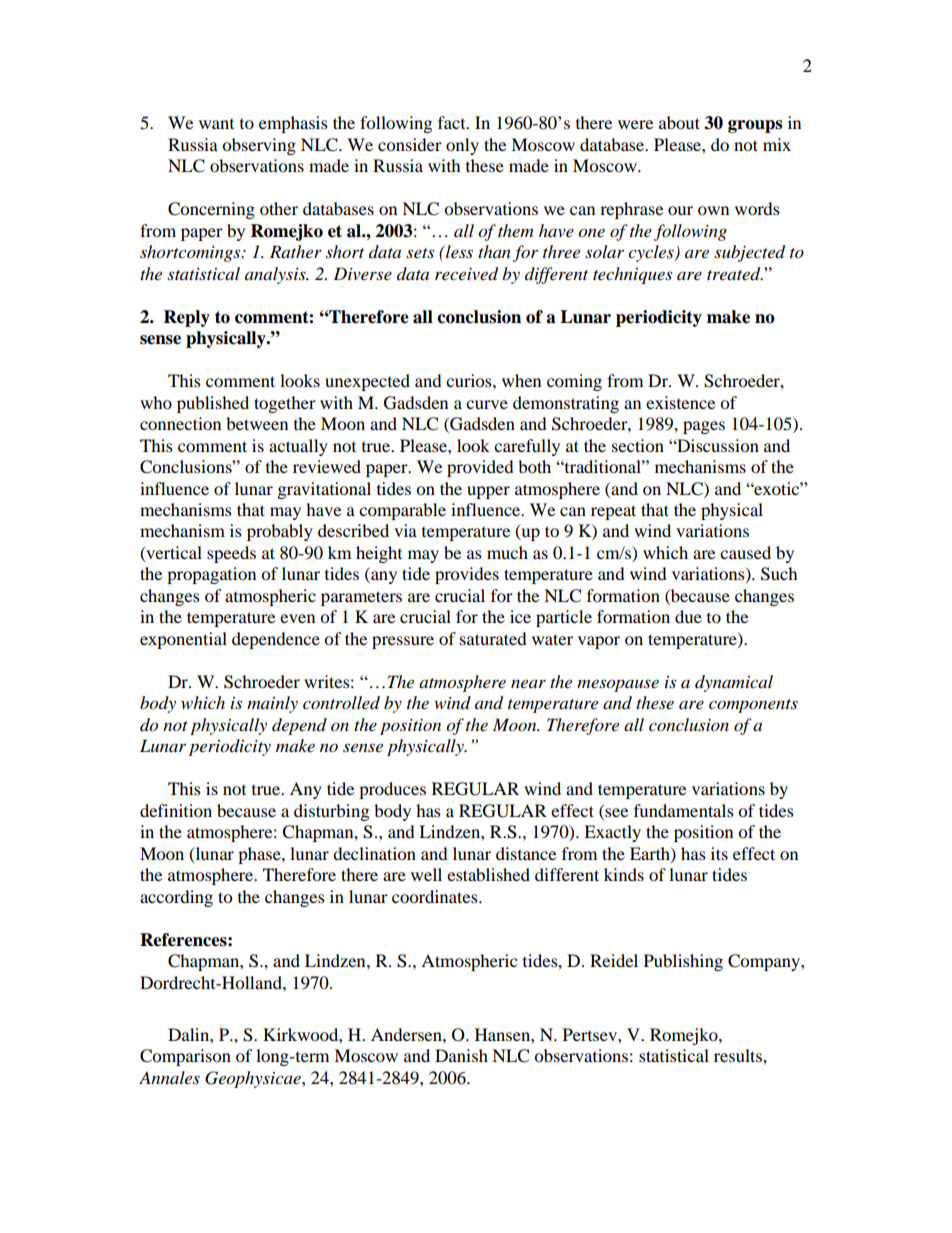 The image size is (952, 1233). Describe the element at coordinates (680, 402) in the document. I see `existence` at that location.
